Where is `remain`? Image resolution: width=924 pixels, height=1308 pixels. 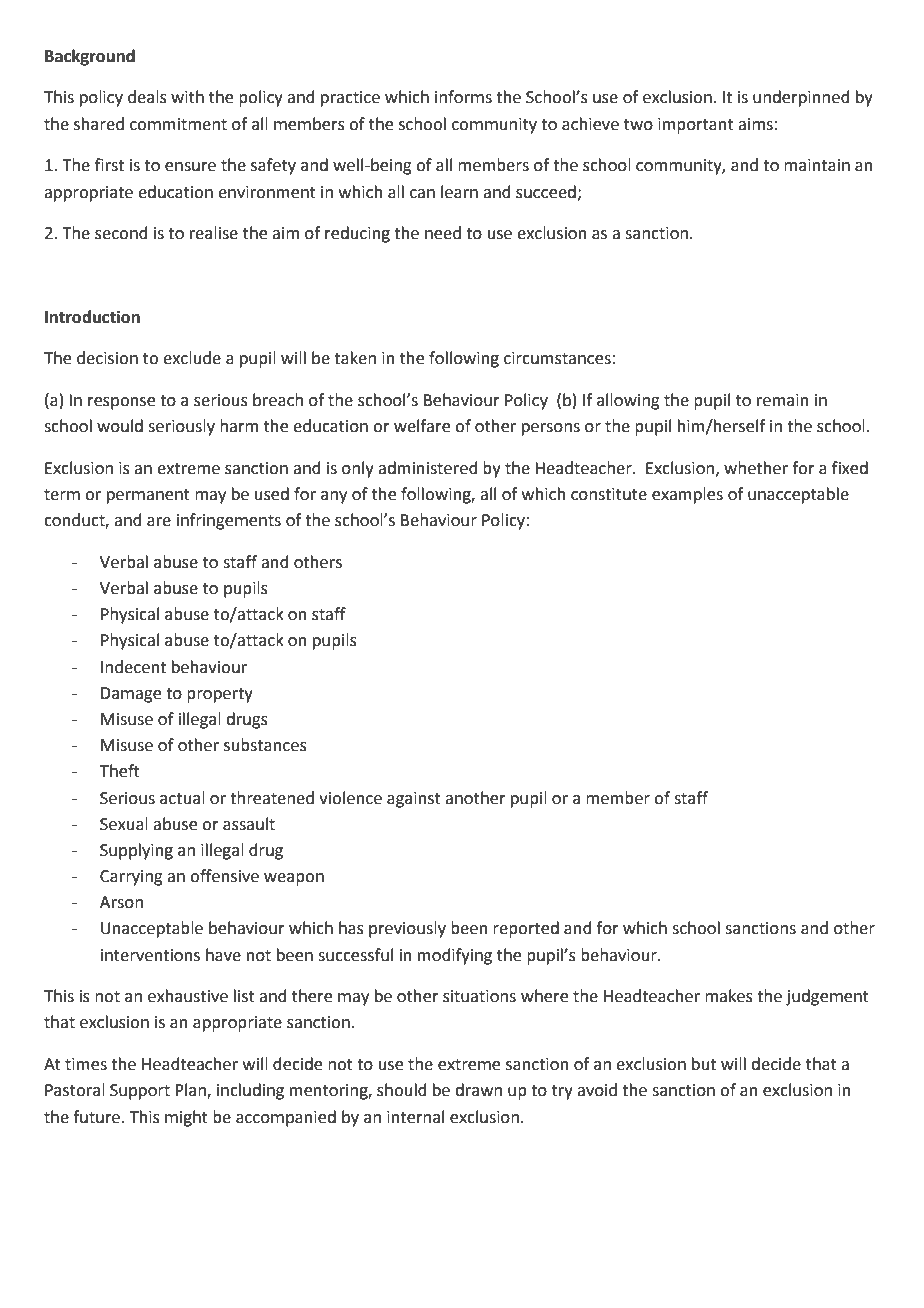
remain is located at coordinates (783, 400).
